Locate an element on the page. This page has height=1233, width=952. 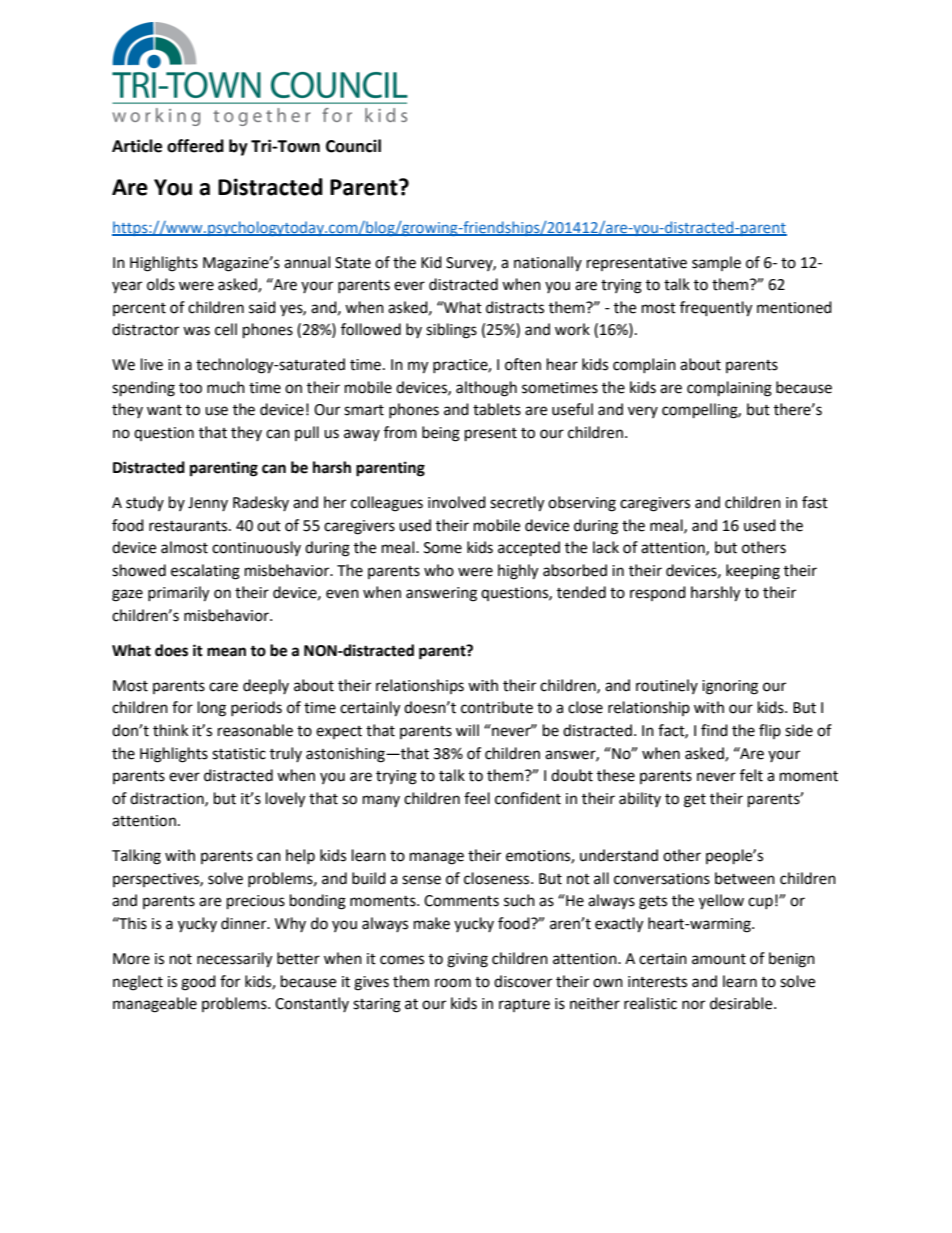
keeping is located at coordinates (753, 572).
